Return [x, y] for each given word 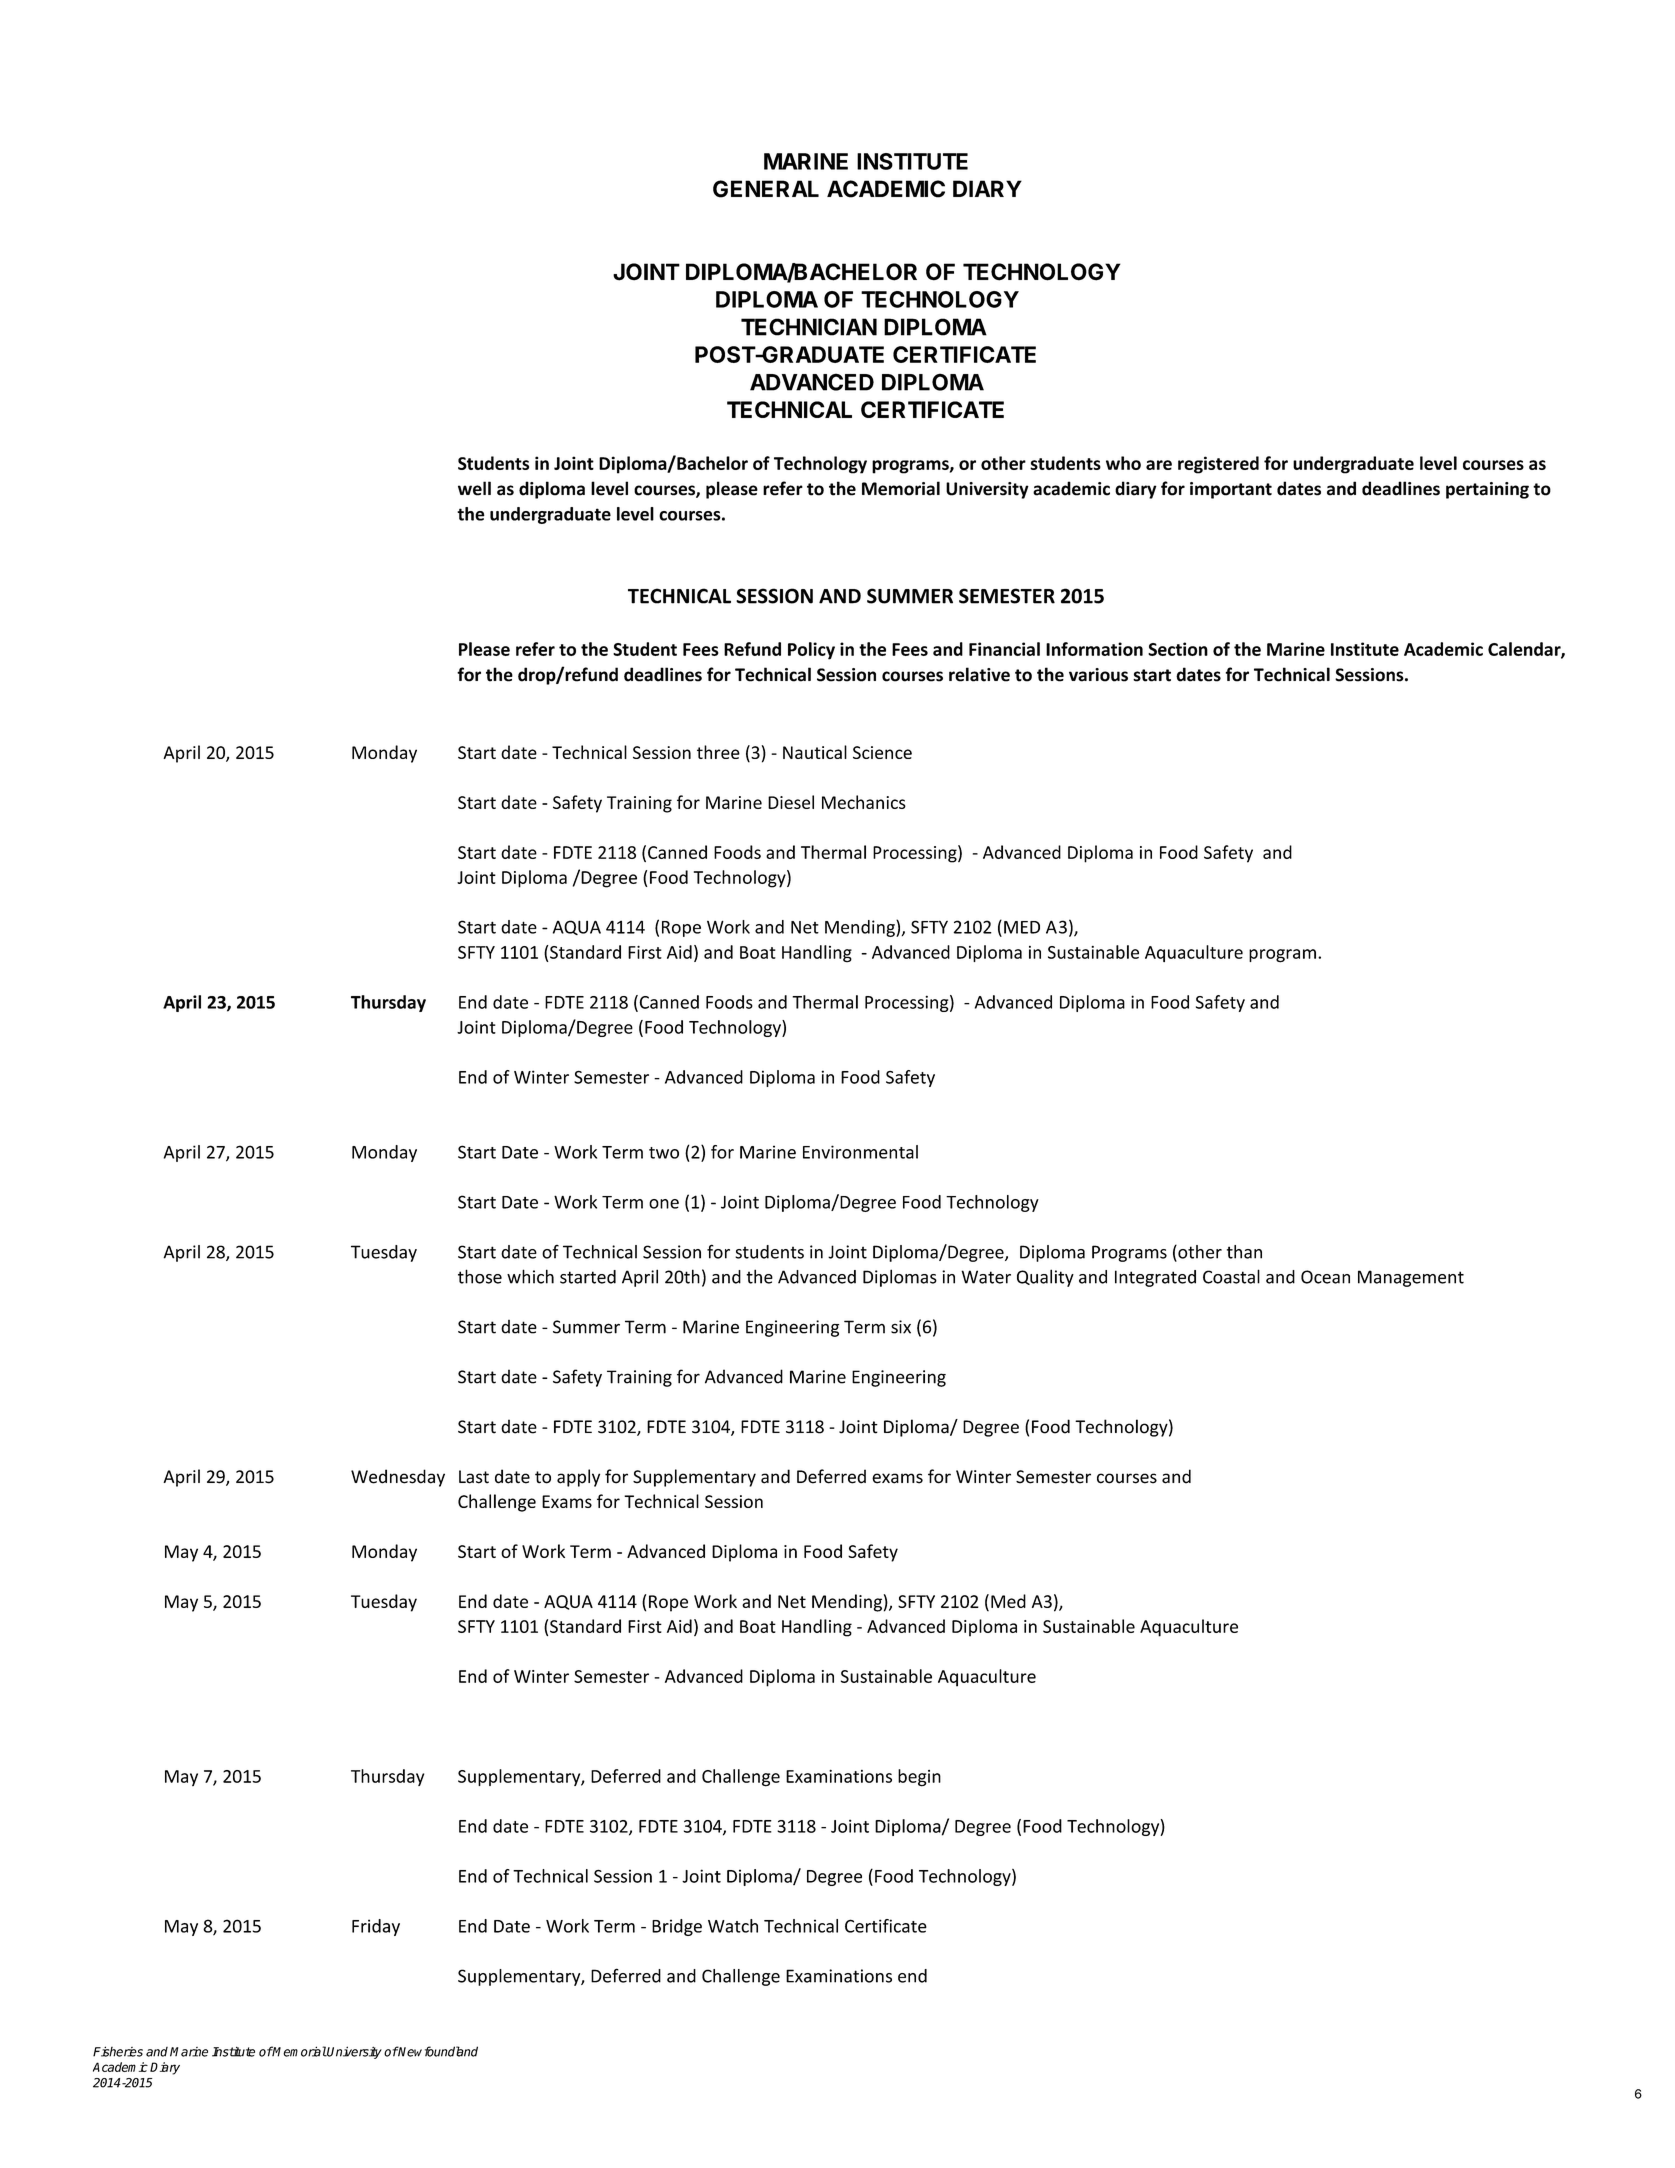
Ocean [1325, 1277]
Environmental [860, 1152]
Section [1178, 649]
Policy [811, 651]
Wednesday [398, 1478]
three [718, 752]
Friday [376, 1927]
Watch [733, 1926]
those [480, 1276]
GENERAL [766, 189]
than [1244, 1252]
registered [1218, 465]
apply [578, 1478]
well [474, 488]
